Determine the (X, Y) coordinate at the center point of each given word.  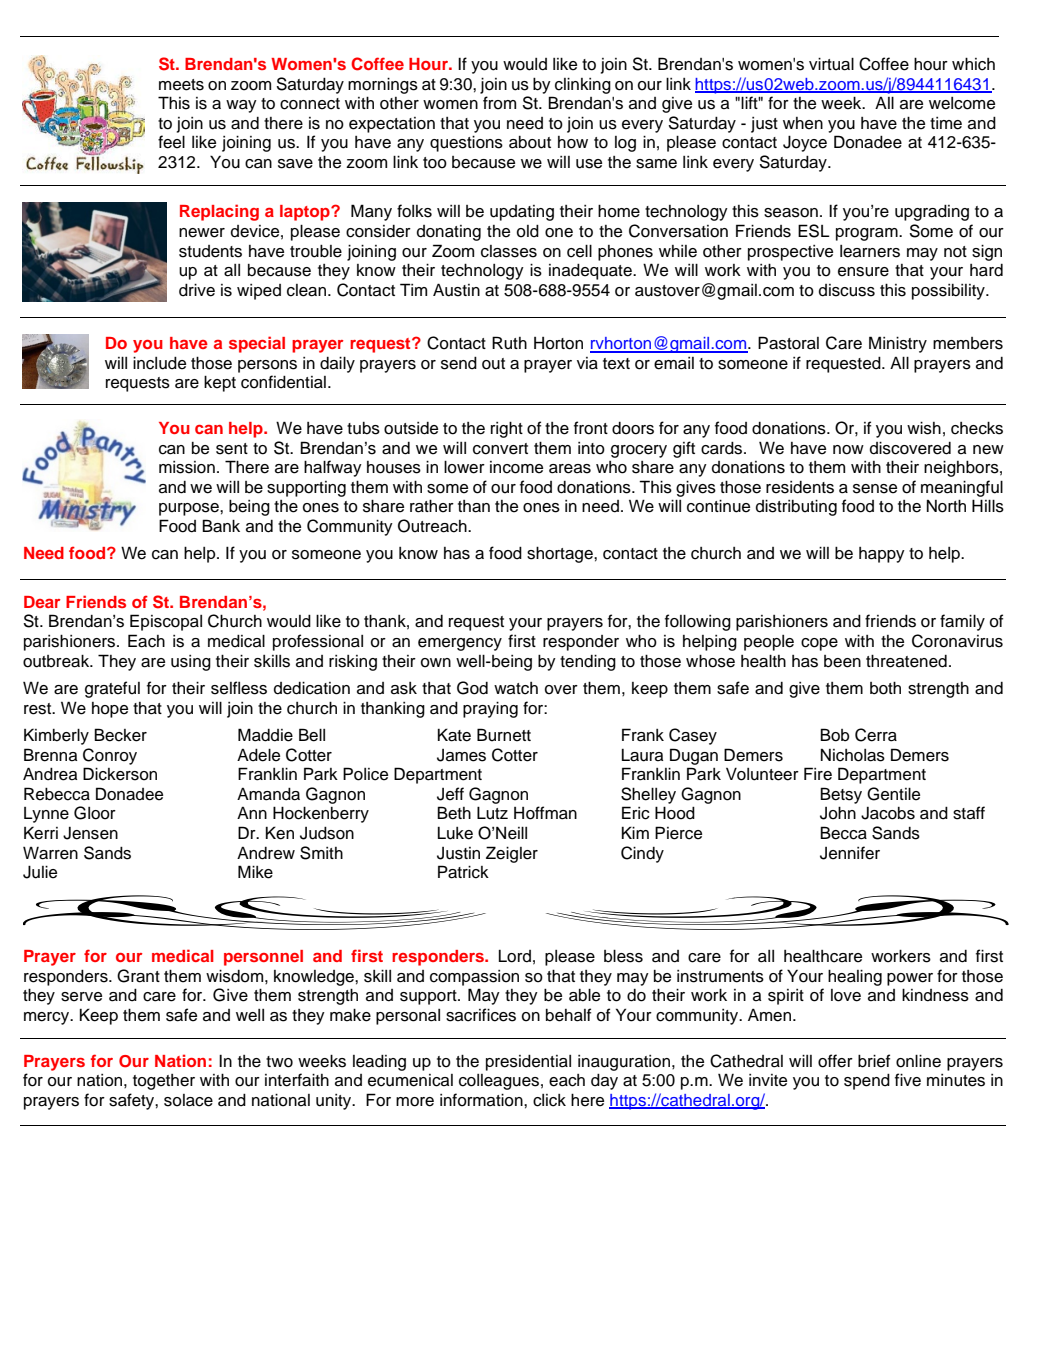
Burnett (504, 735)
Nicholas (853, 755)
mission (187, 467)
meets (181, 85)
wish (924, 428)
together (164, 1082)
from (499, 103)
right (507, 429)
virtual (831, 64)
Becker (120, 735)
